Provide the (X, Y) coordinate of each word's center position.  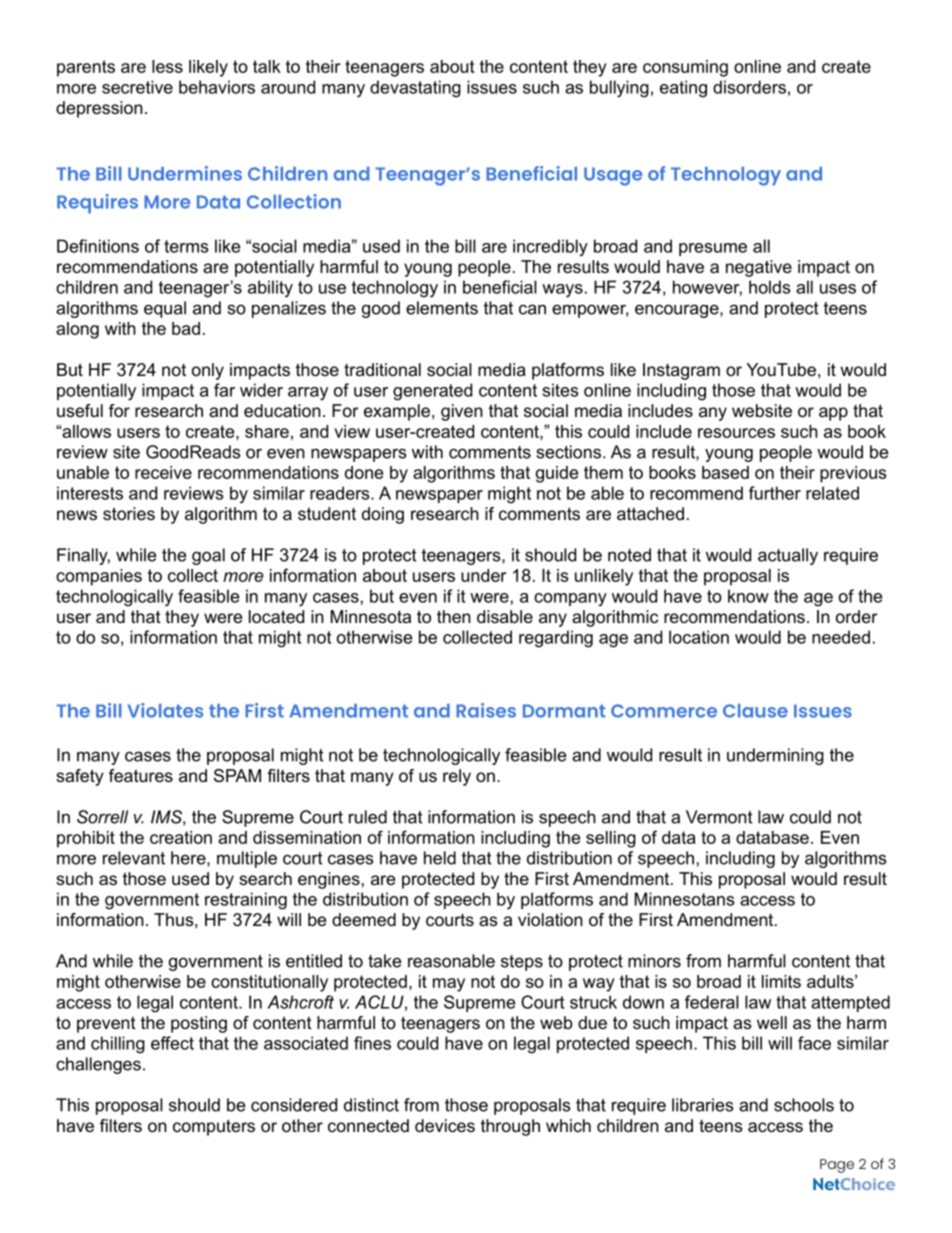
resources (736, 433)
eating (683, 89)
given (462, 412)
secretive (137, 87)
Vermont (719, 817)
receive (163, 472)
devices (445, 1125)
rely (457, 777)
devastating (415, 89)
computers (214, 1127)
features (141, 775)
